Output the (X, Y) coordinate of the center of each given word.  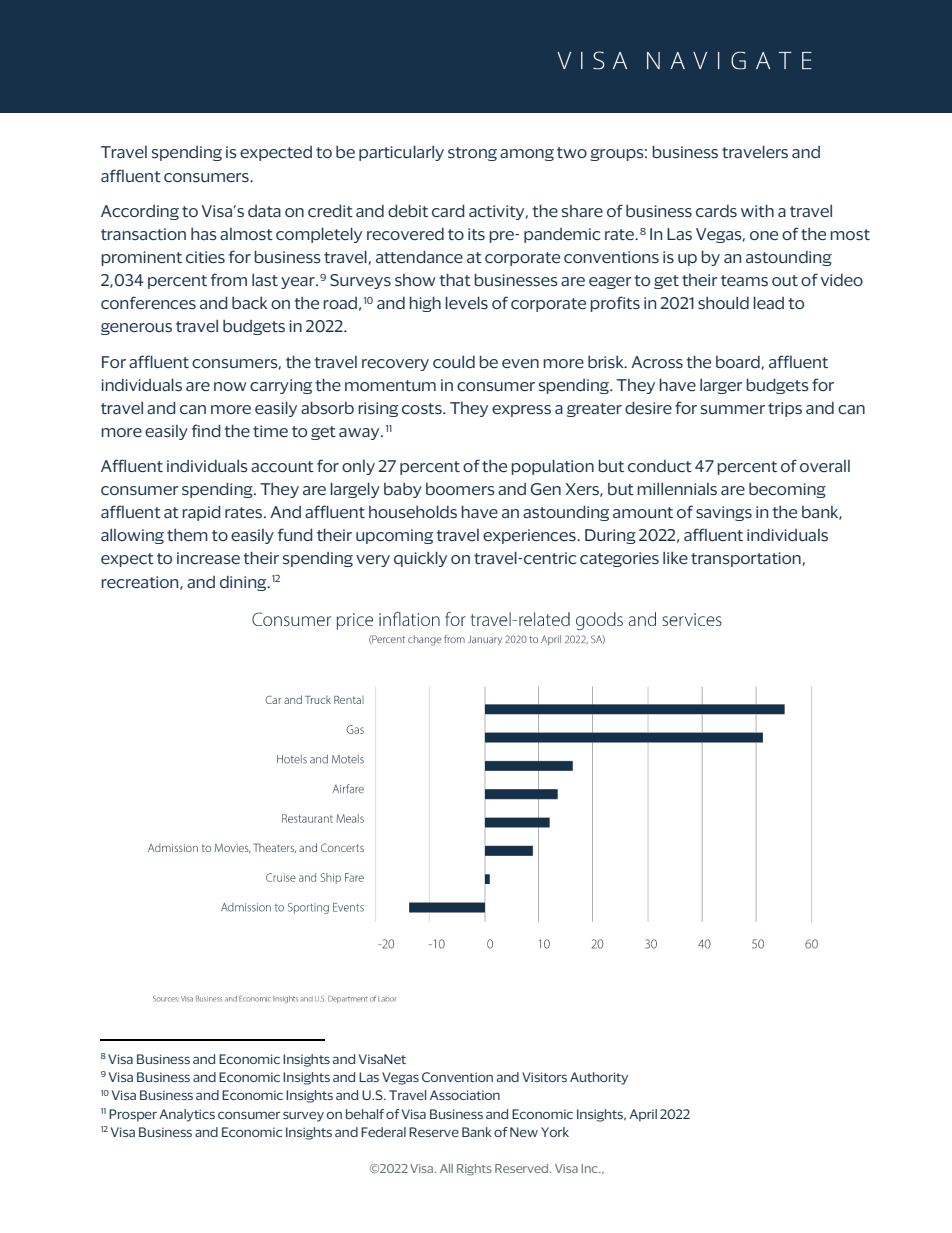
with (757, 210)
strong (472, 154)
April (643, 1115)
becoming (787, 490)
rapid (201, 513)
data (264, 211)
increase (208, 558)
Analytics (187, 1115)
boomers (460, 489)
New (524, 1132)
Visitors (544, 1077)
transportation (746, 559)
